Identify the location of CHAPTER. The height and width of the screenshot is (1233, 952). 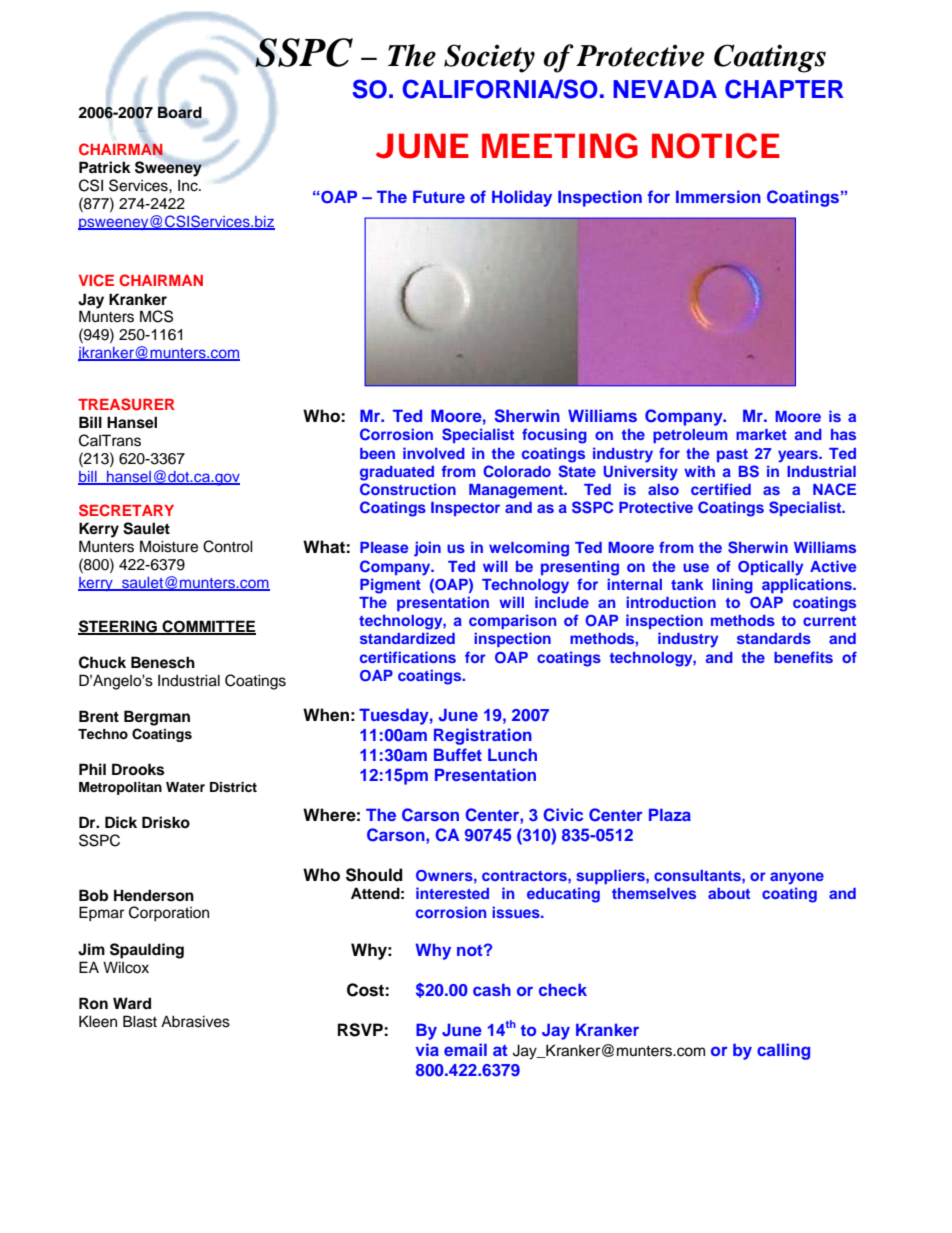
(784, 89).
